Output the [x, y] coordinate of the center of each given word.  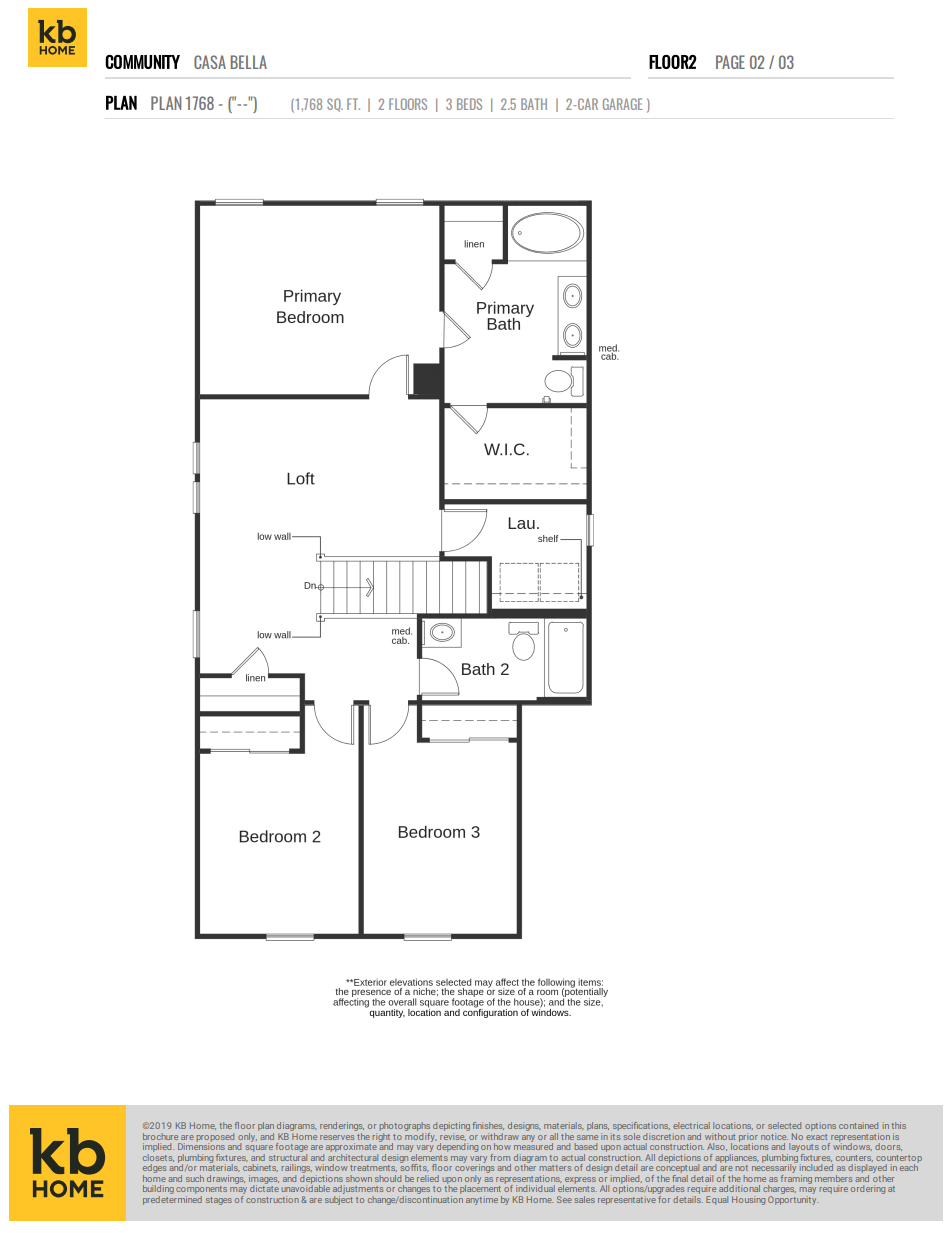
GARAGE [622, 104]
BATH [534, 104]
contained [858, 1125]
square [259, 1148]
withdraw [500, 1136]
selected [784, 1125]
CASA [210, 62]
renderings [342, 1126]
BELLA [248, 62]
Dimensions [201, 1145]
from [500, 1157]
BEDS [469, 104]
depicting [451, 1126]
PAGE [730, 62]
